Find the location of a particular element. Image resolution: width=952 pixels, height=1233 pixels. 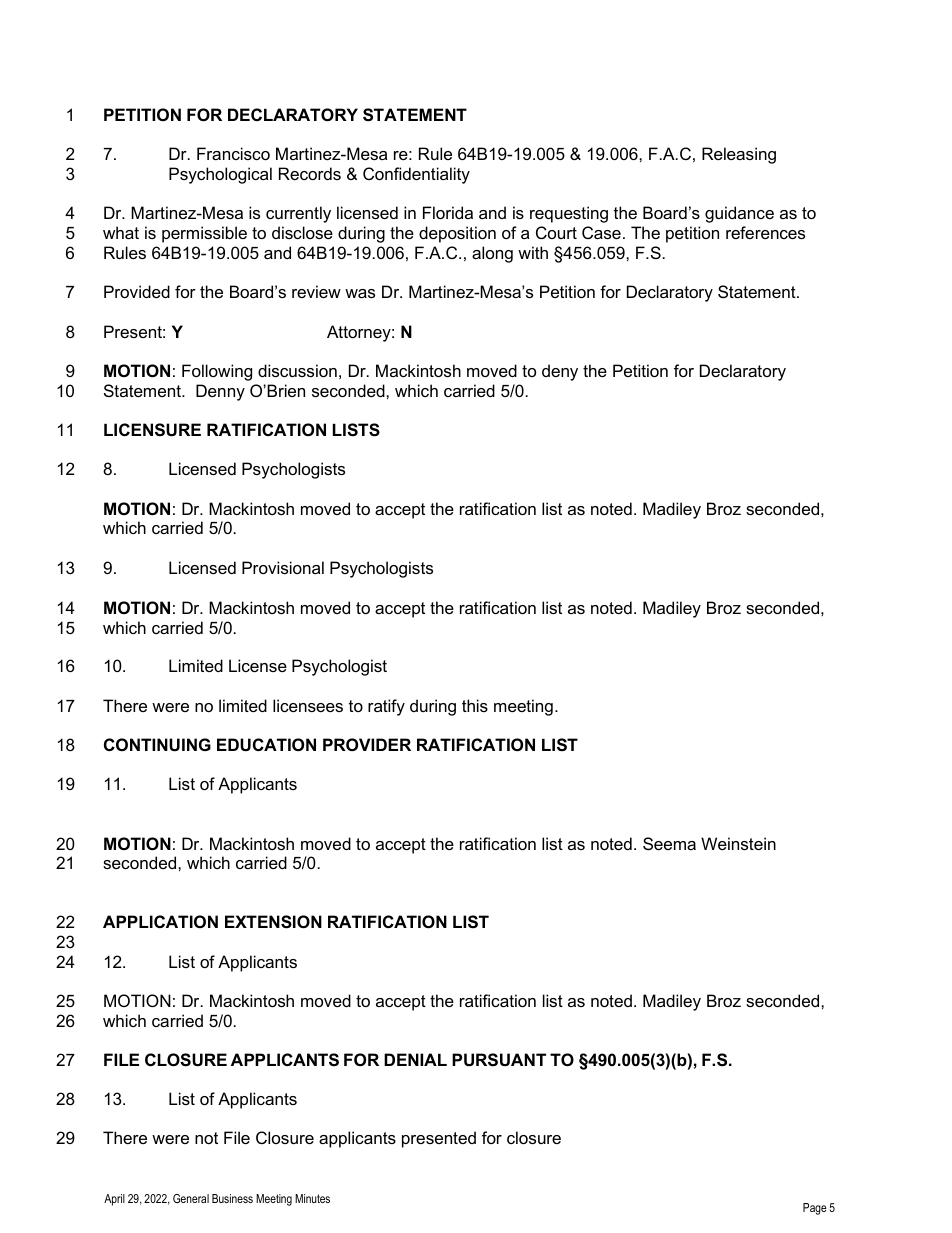

PURSUANT is located at coordinates (499, 1060).
